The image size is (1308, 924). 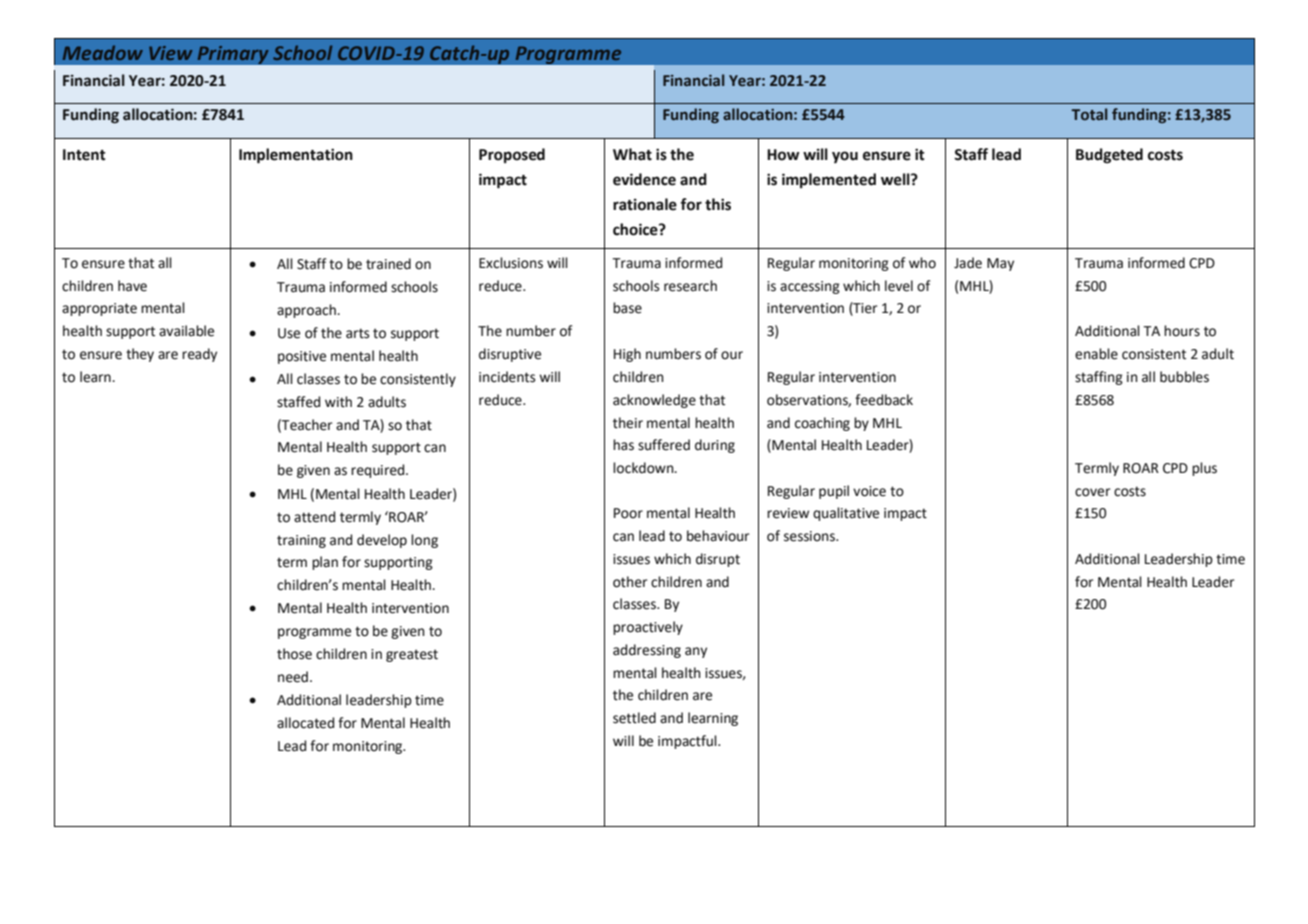 What do you see at coordinates (1089, 114) in the screenshot?
I see `Total` at bounding box center [1089, 114].
